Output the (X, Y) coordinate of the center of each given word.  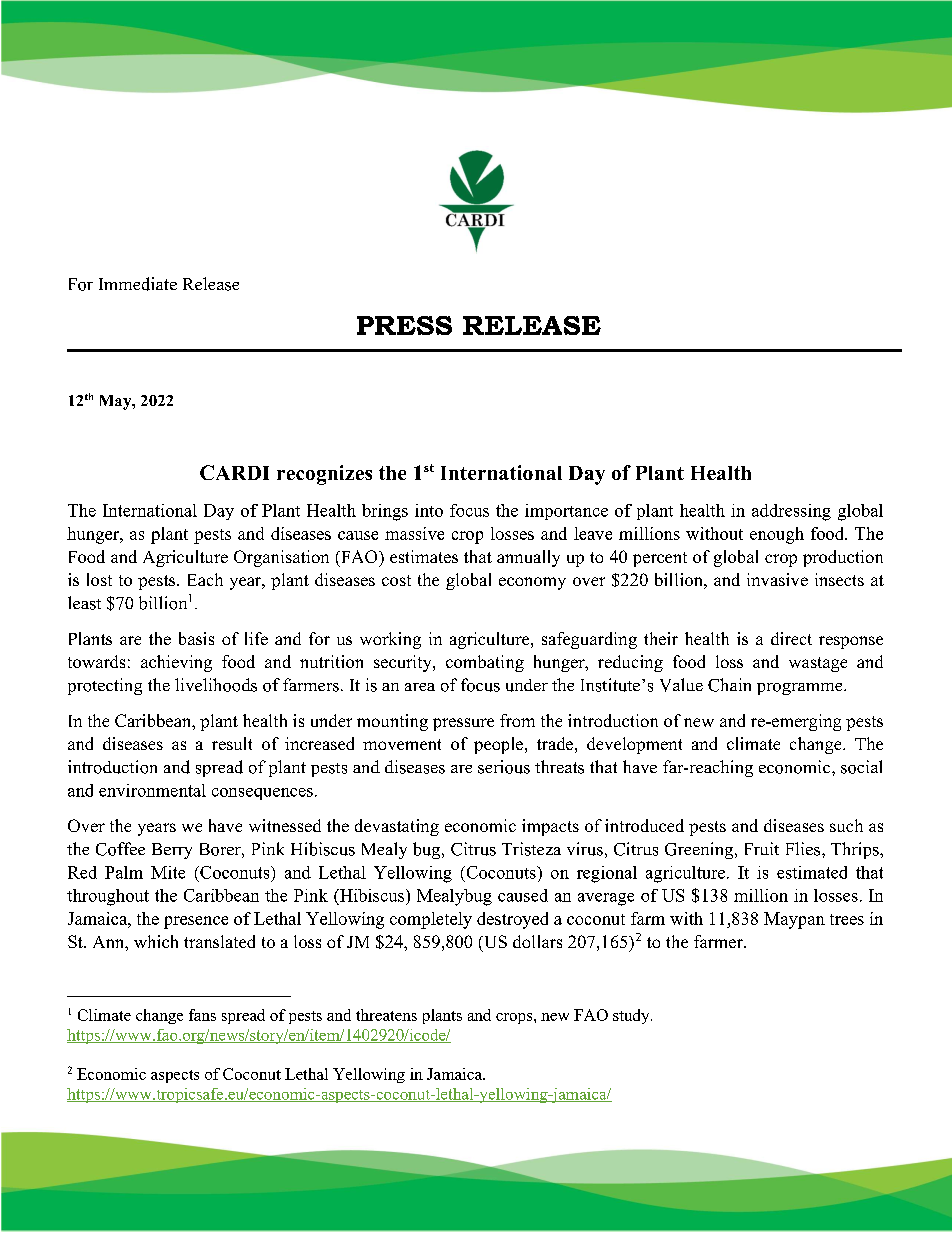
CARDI (234, 472)
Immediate (138, 284)
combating (485, 663)
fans (202, 1015)
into (429, 510)
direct (791, 638)
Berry (172, 851)
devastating (397, 827)
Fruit (762, 848)
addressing (791, 512)
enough (777, 535)
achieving (176, 663)
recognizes (324, 475)
